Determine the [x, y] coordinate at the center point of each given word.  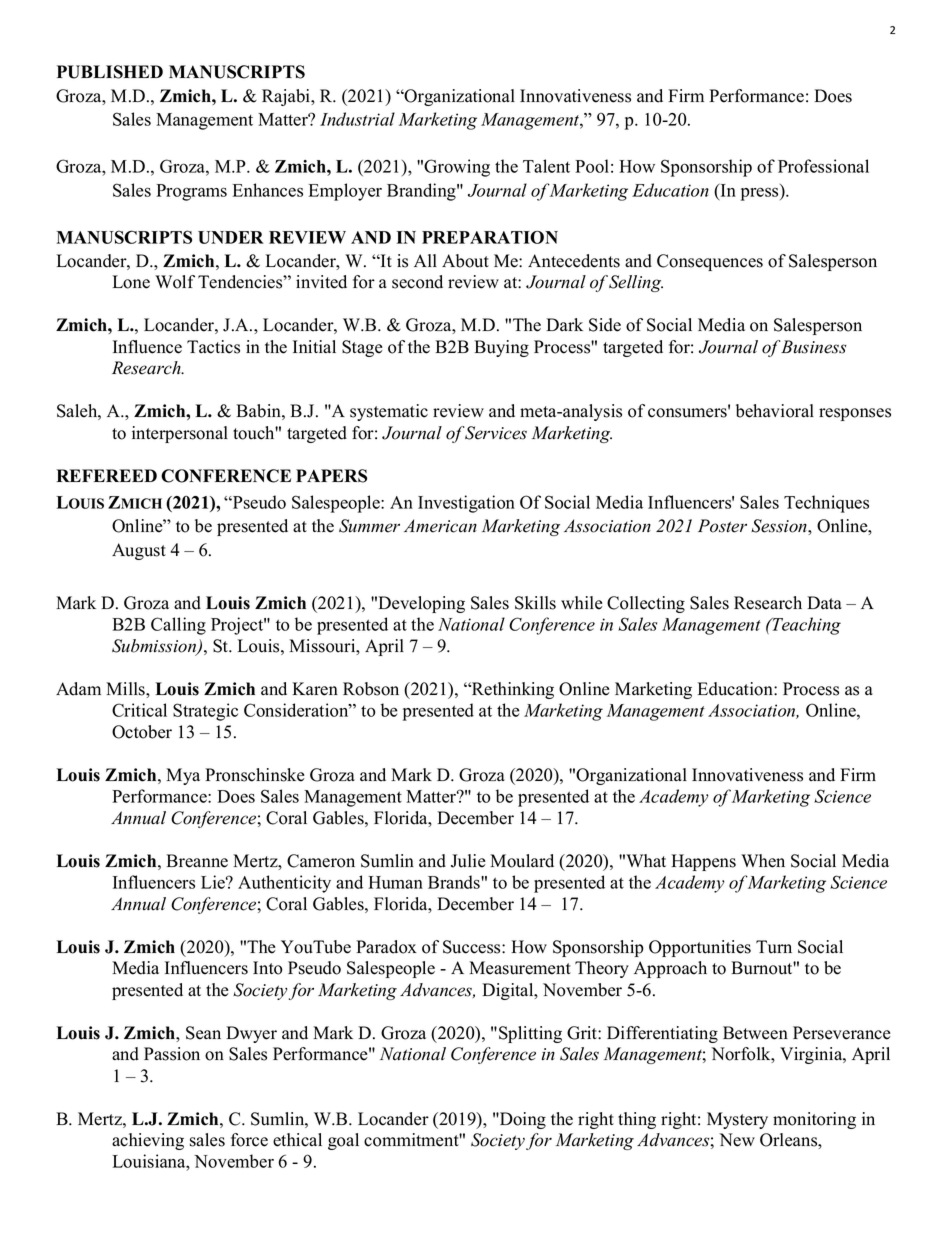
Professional [823, 166]
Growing [457, 168]
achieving [148, 1141]
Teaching [805, 626]
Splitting [530, 1034]
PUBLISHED [110, 72]
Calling [178, 626]
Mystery [737, 1120]
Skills [535, 603]
